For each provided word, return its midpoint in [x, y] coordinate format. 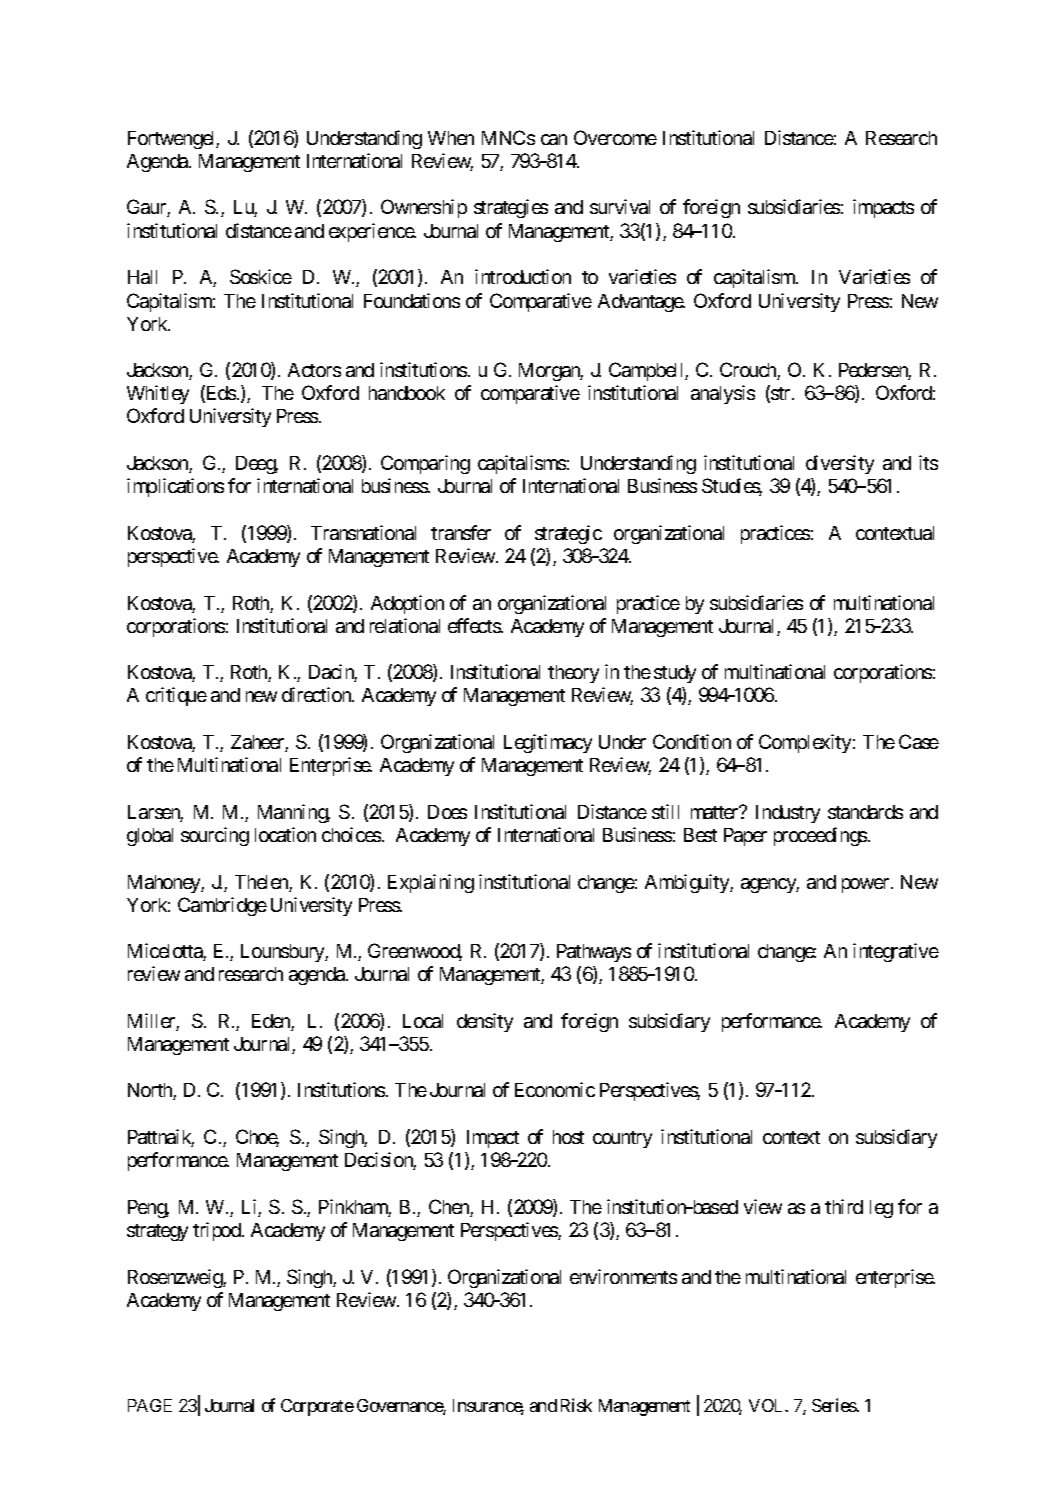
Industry [788, 814]
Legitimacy [548, 743]
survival [620, 206]
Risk [576, 1405]
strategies [511, 208]
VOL [768, 1405]
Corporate [317, 1407]
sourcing [215, 836]
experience [372, 232]
